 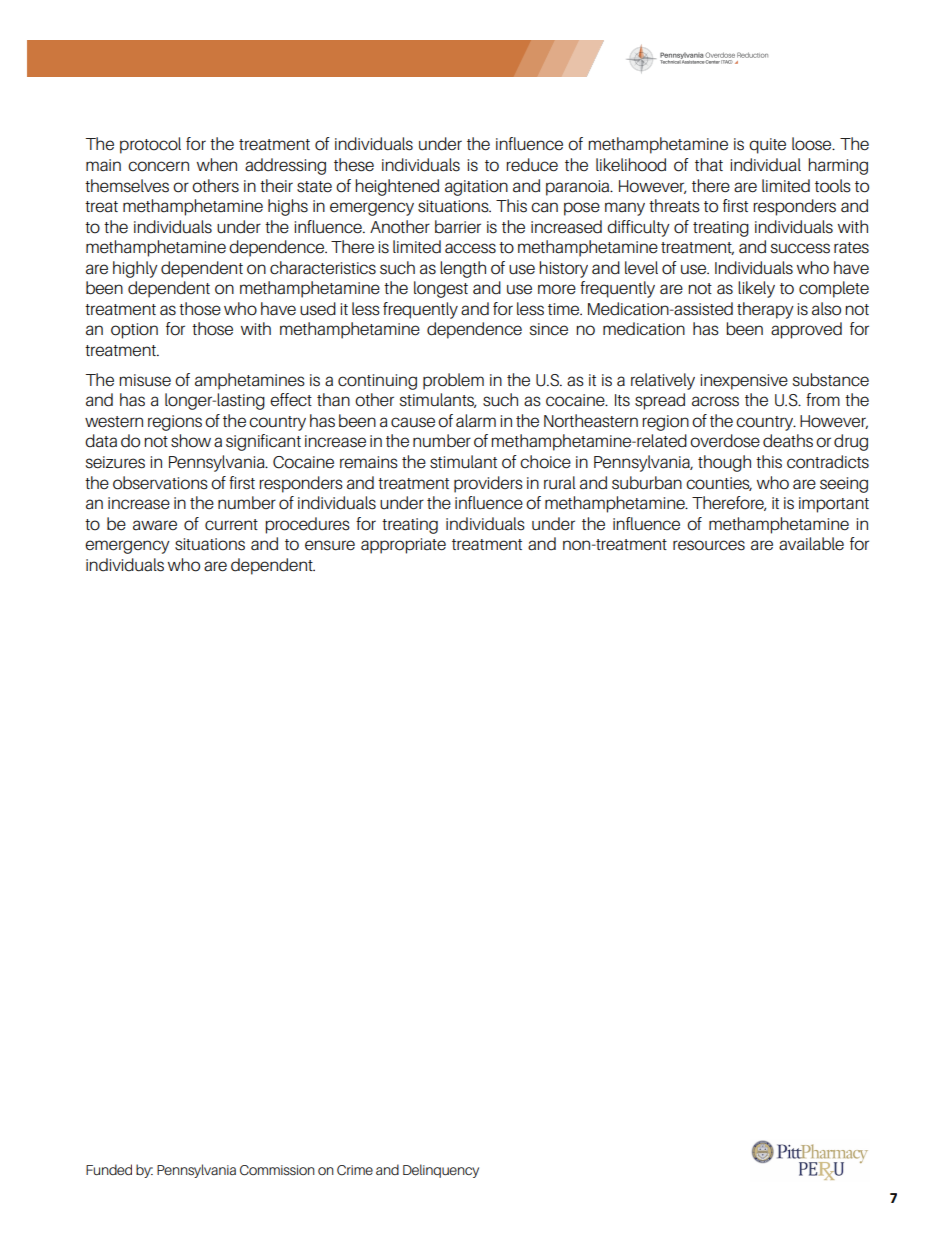 I want to click on appropriate, so click(x=403, y=546).
